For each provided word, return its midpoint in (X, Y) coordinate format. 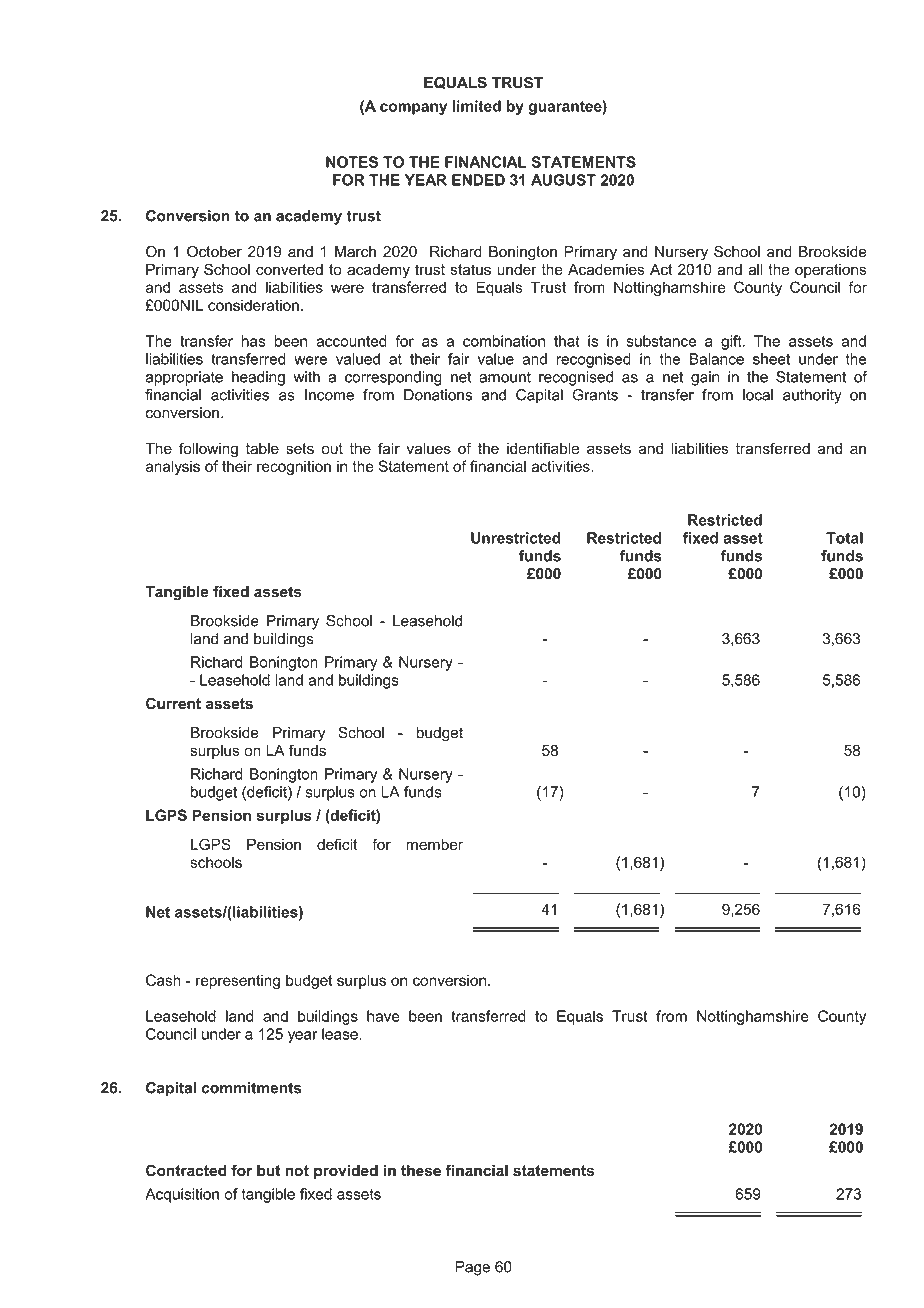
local (758, 395)
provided (346, 1172)
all (755, 269)
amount (505, 377)
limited (477, 106)
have (383, 1016)
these (421, 1170)
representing (238, 981)
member (434, 844)
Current (173, 703)
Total (844, 538)
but (268, 1171)
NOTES (352, 162)
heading (258, 378)
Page (473, 1268)
